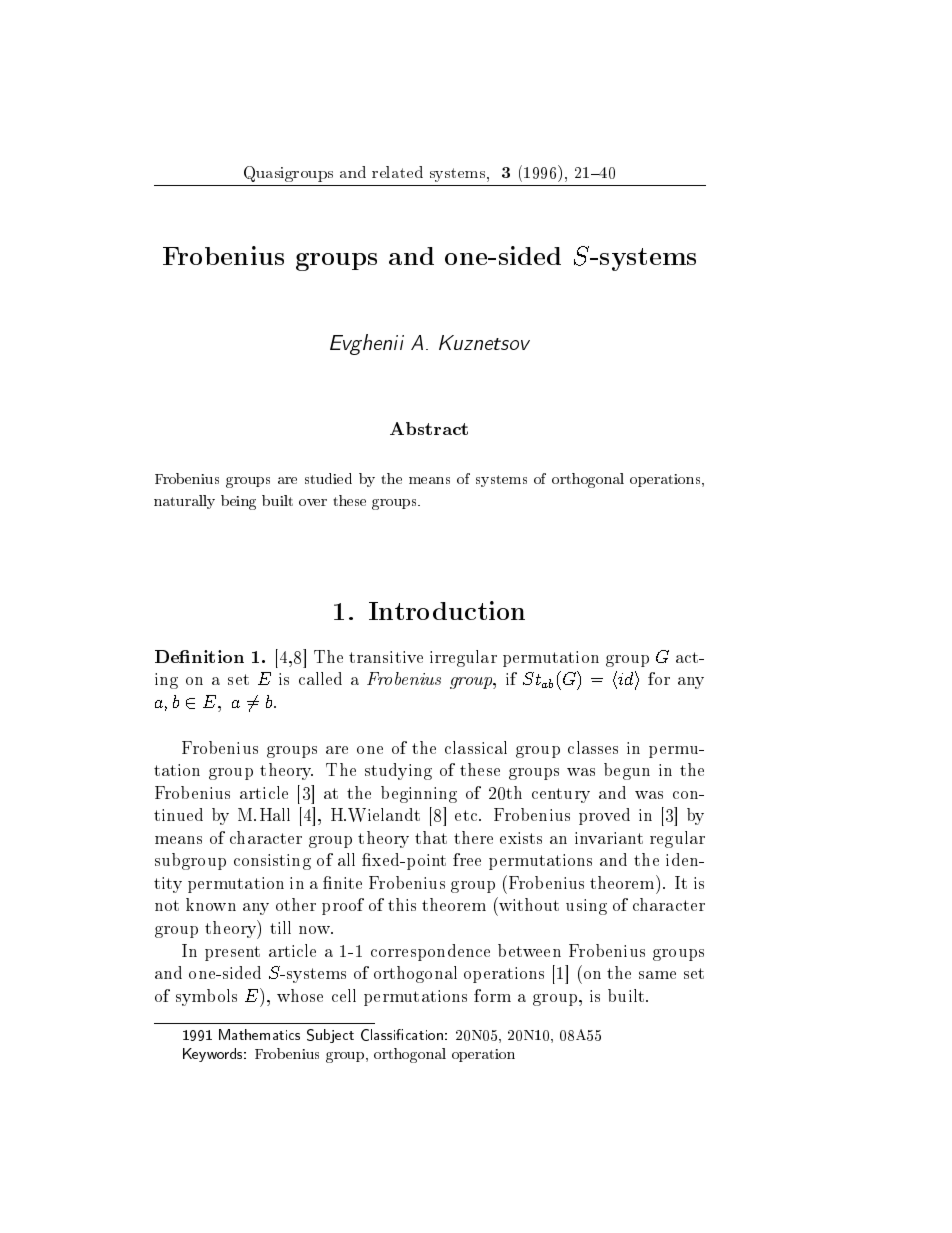 The width and height of the document is (952, 1233). I want to click on Introduction, so click(447, 610).
